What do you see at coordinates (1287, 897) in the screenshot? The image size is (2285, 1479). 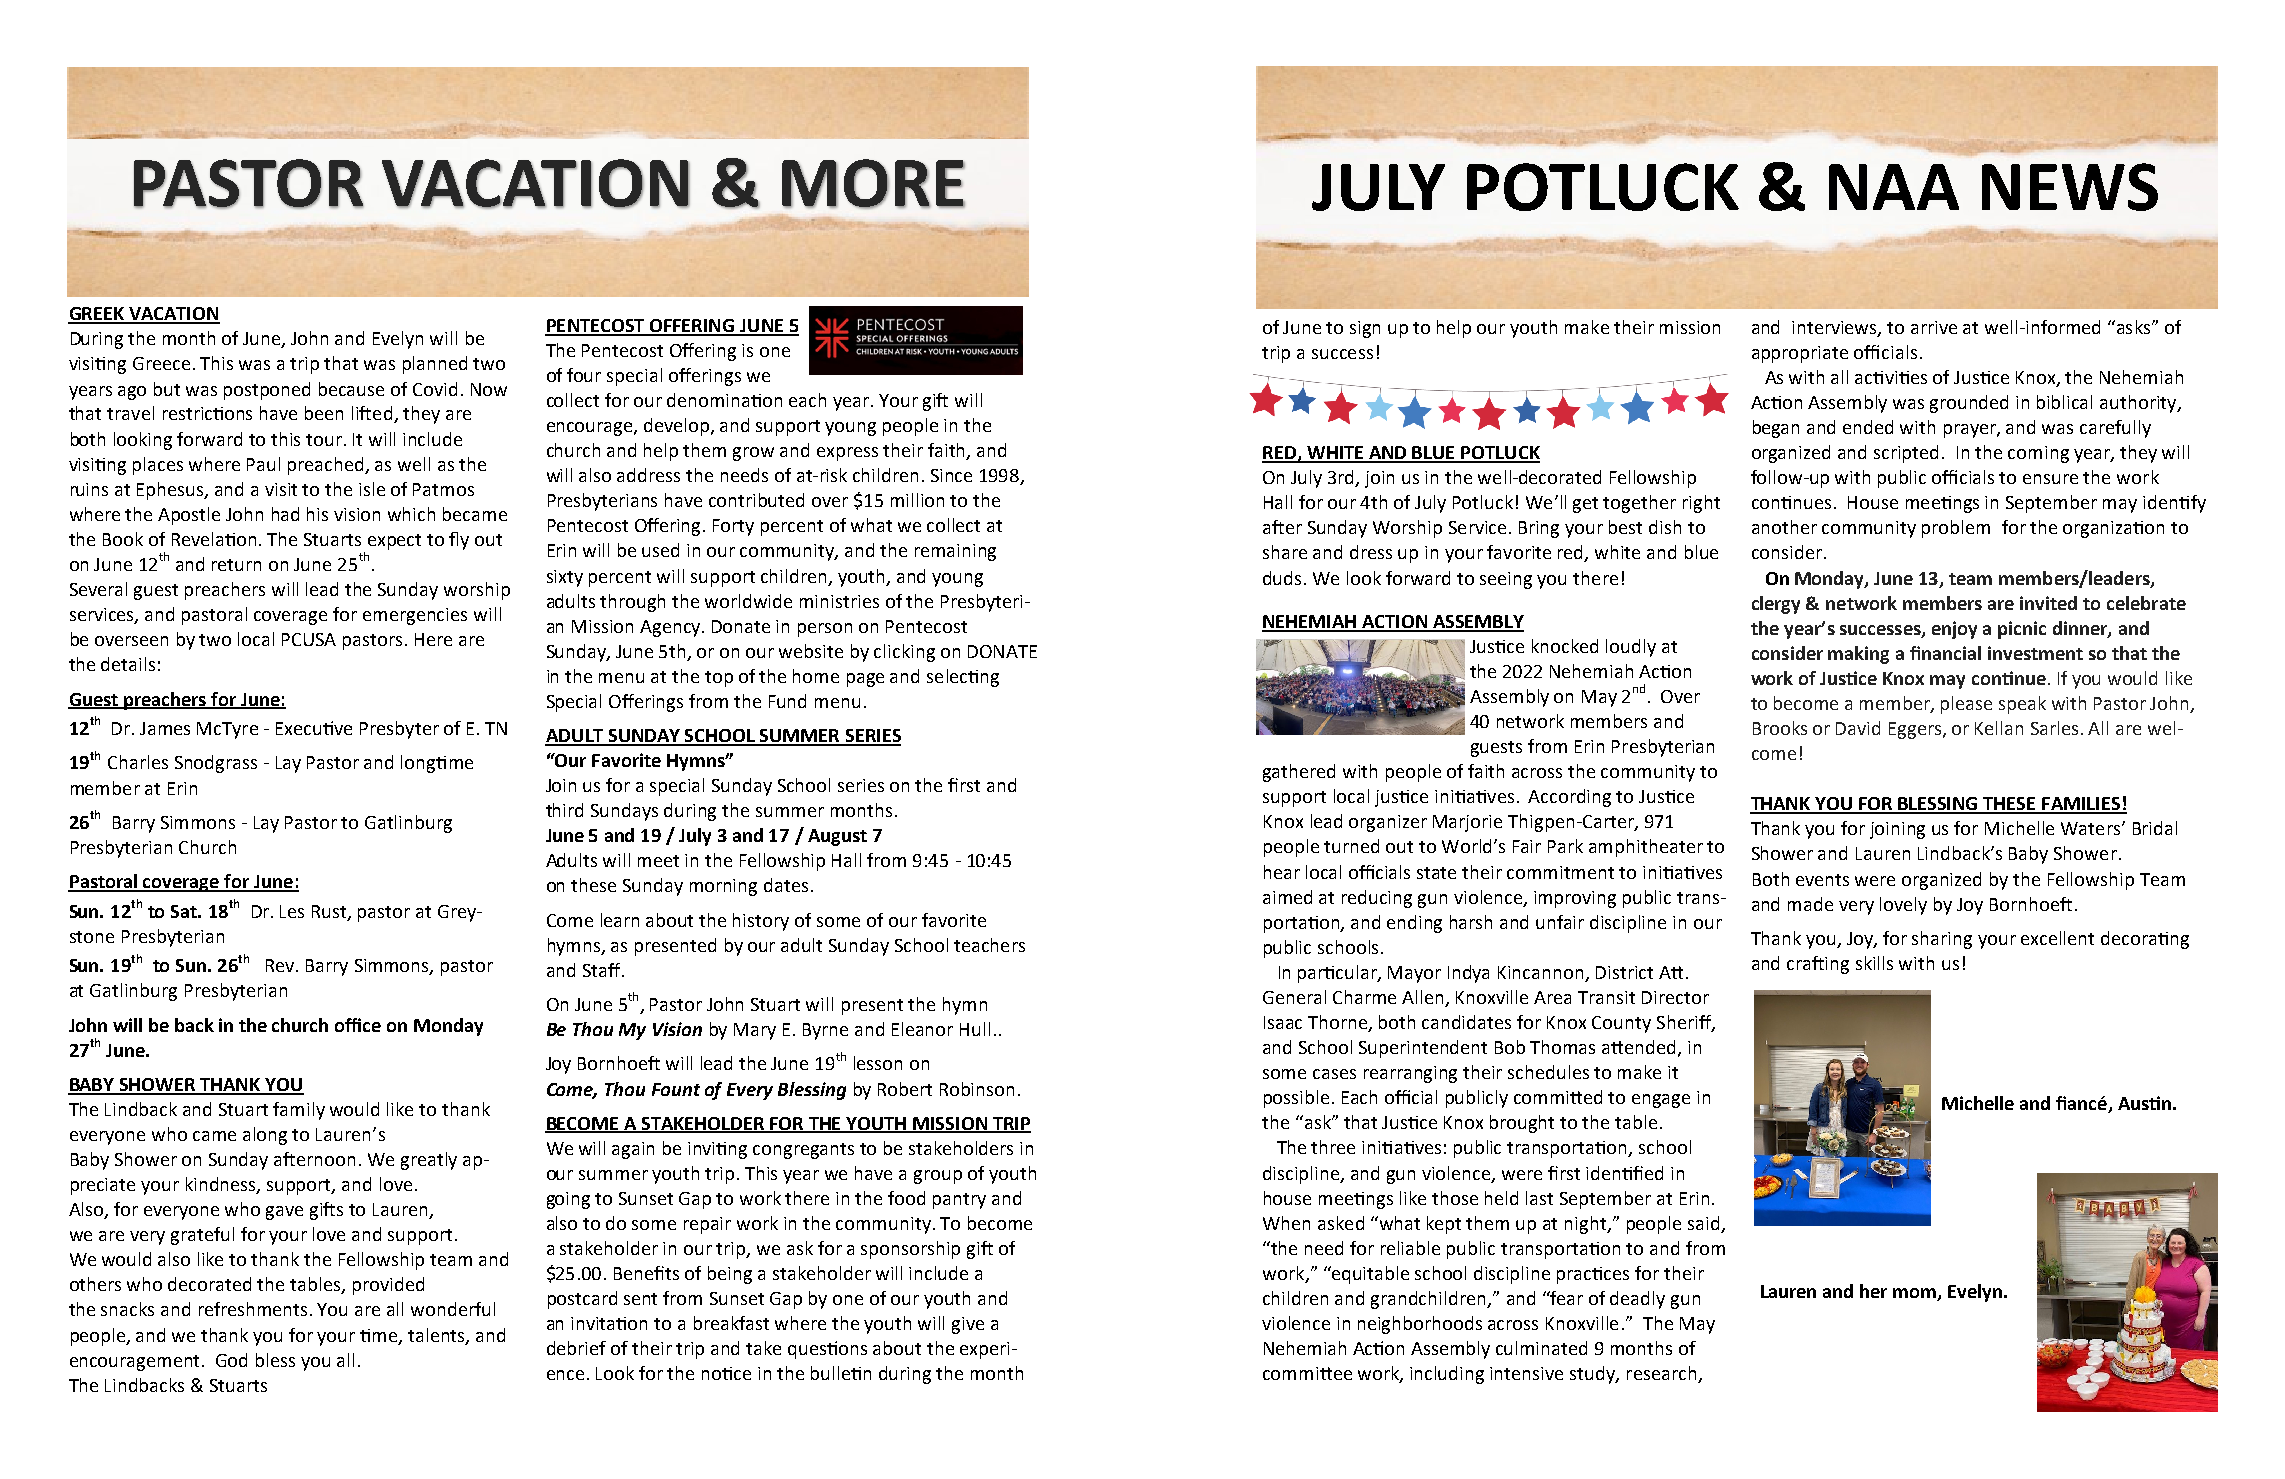 I see `aimed` at bounding box center [1287, 897].
